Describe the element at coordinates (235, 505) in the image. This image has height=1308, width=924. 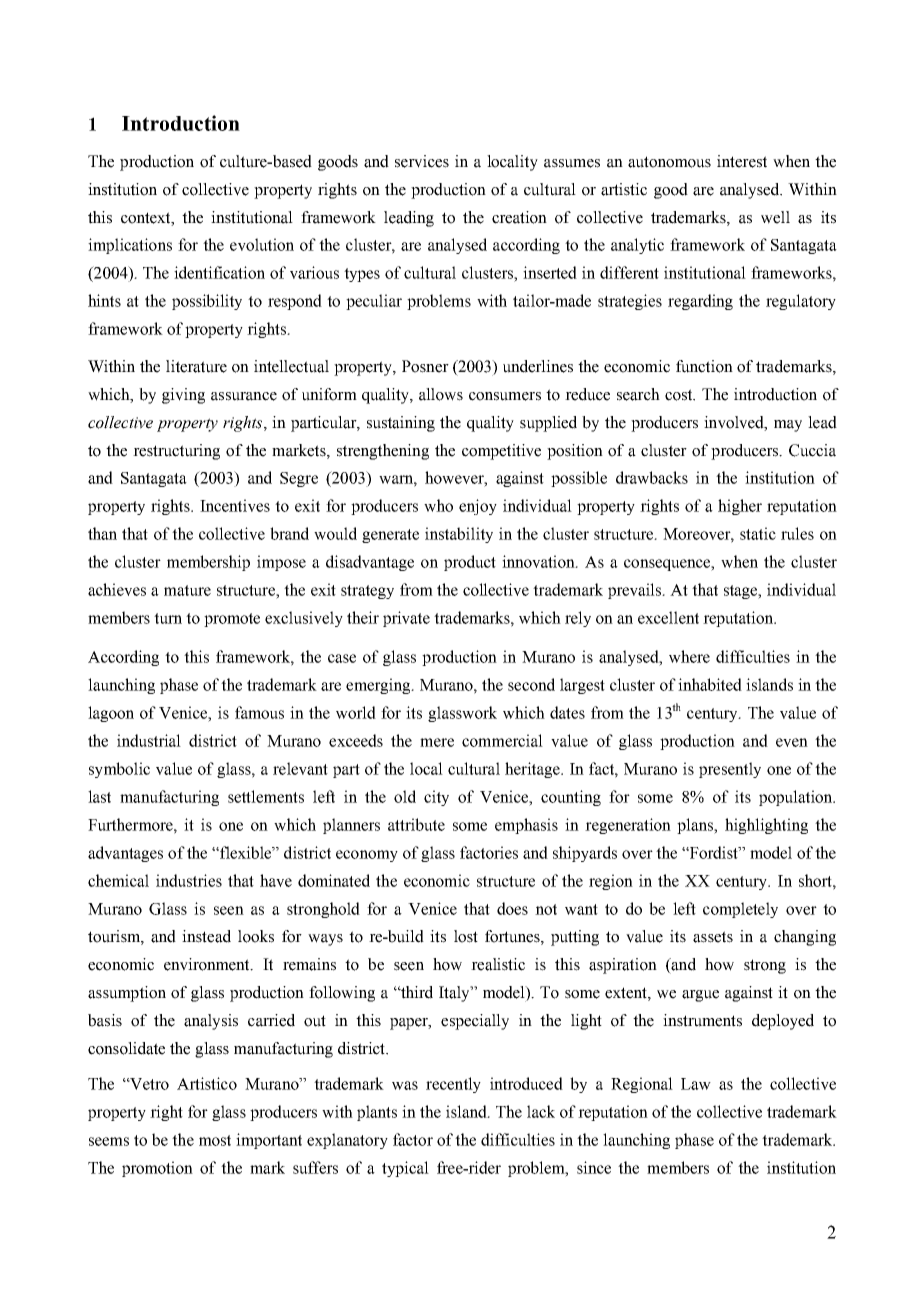
I see `Incentives` at that location.
